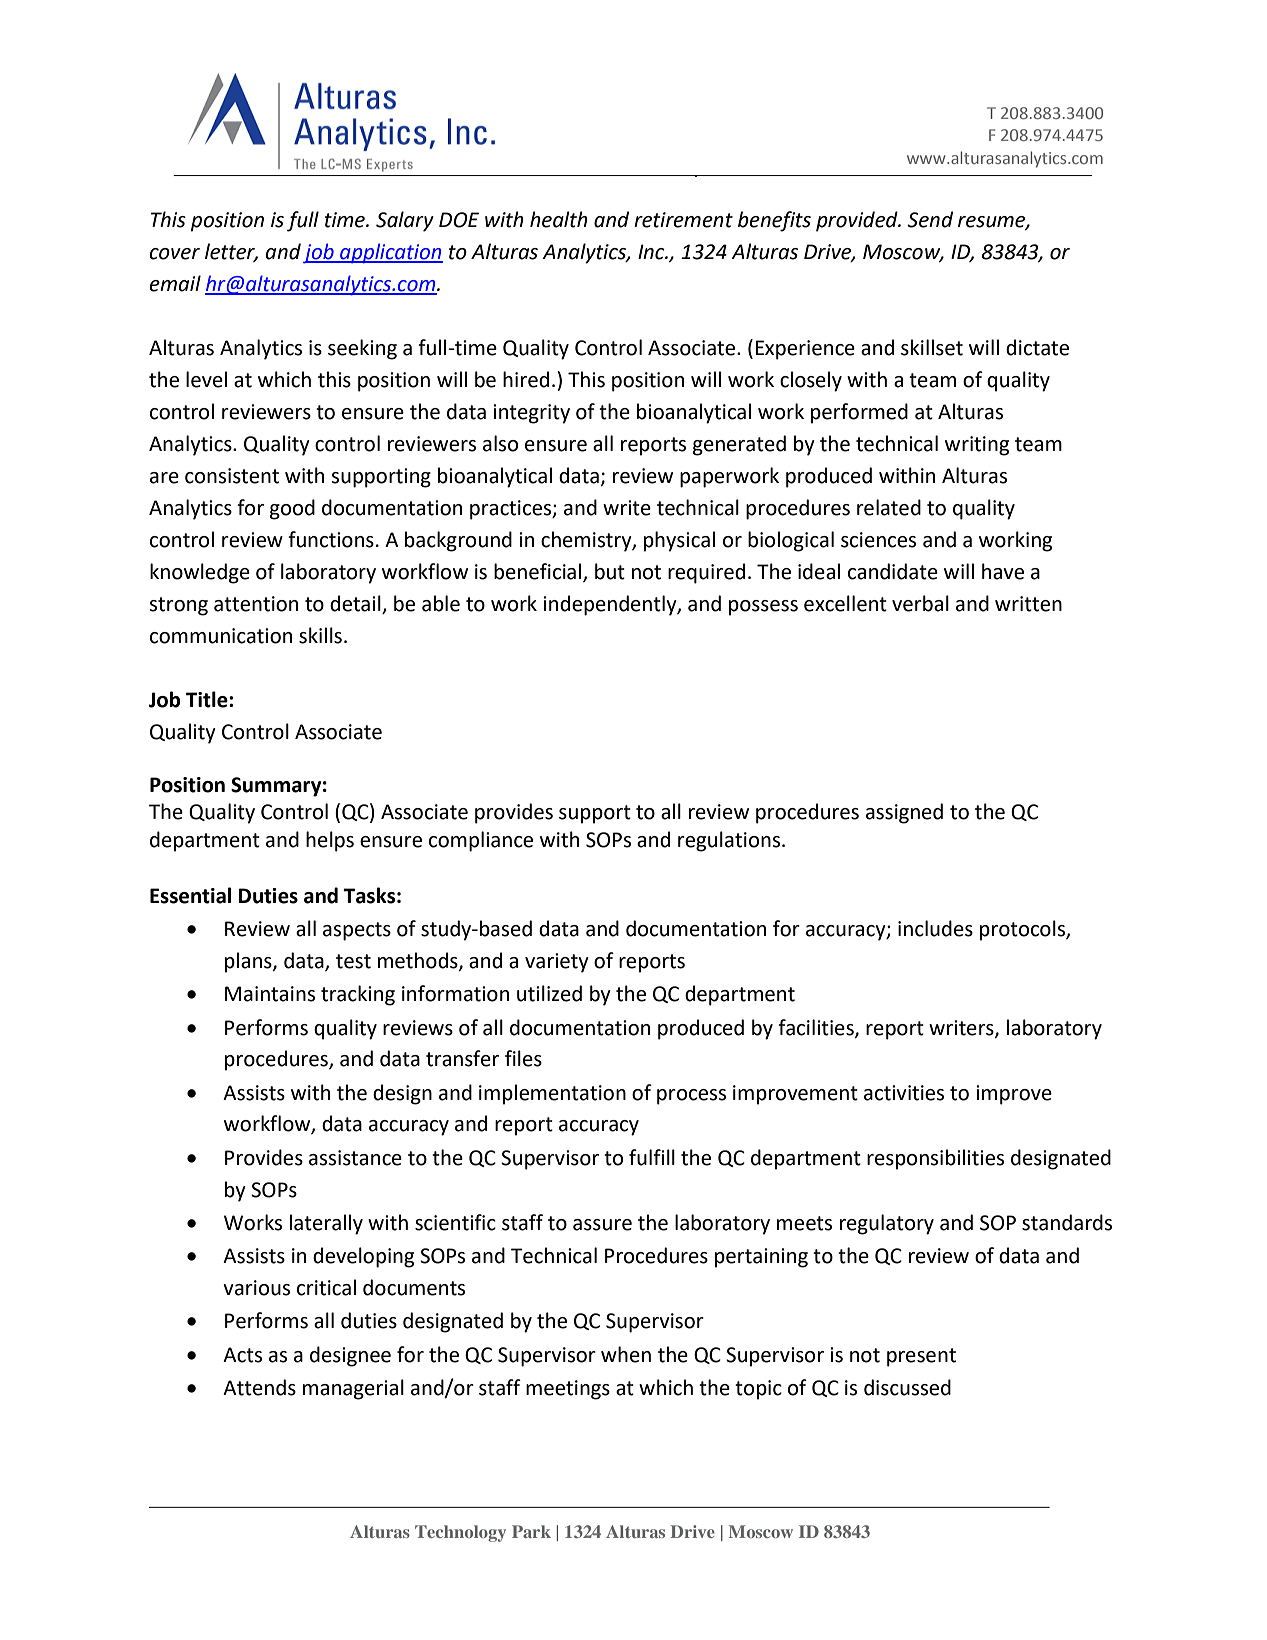 The image size is (1267, 1640). Describe the element at coordinates (935, 928) in the screenshot. I see `includes` at that location.
